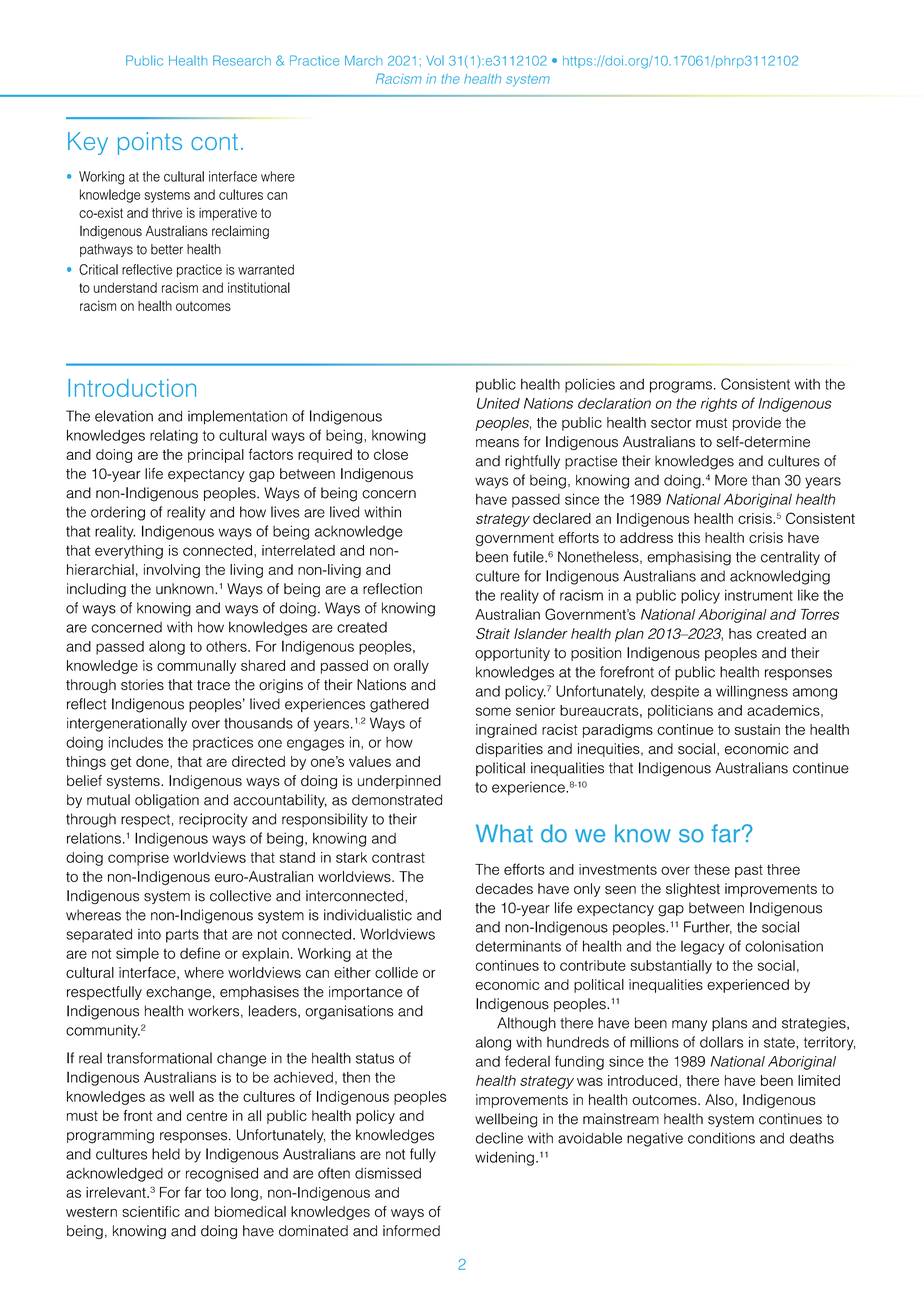 This document has height=1308, width=924. Describe the element at coordinates (749, 871) in the document. I see `past` at that location.
